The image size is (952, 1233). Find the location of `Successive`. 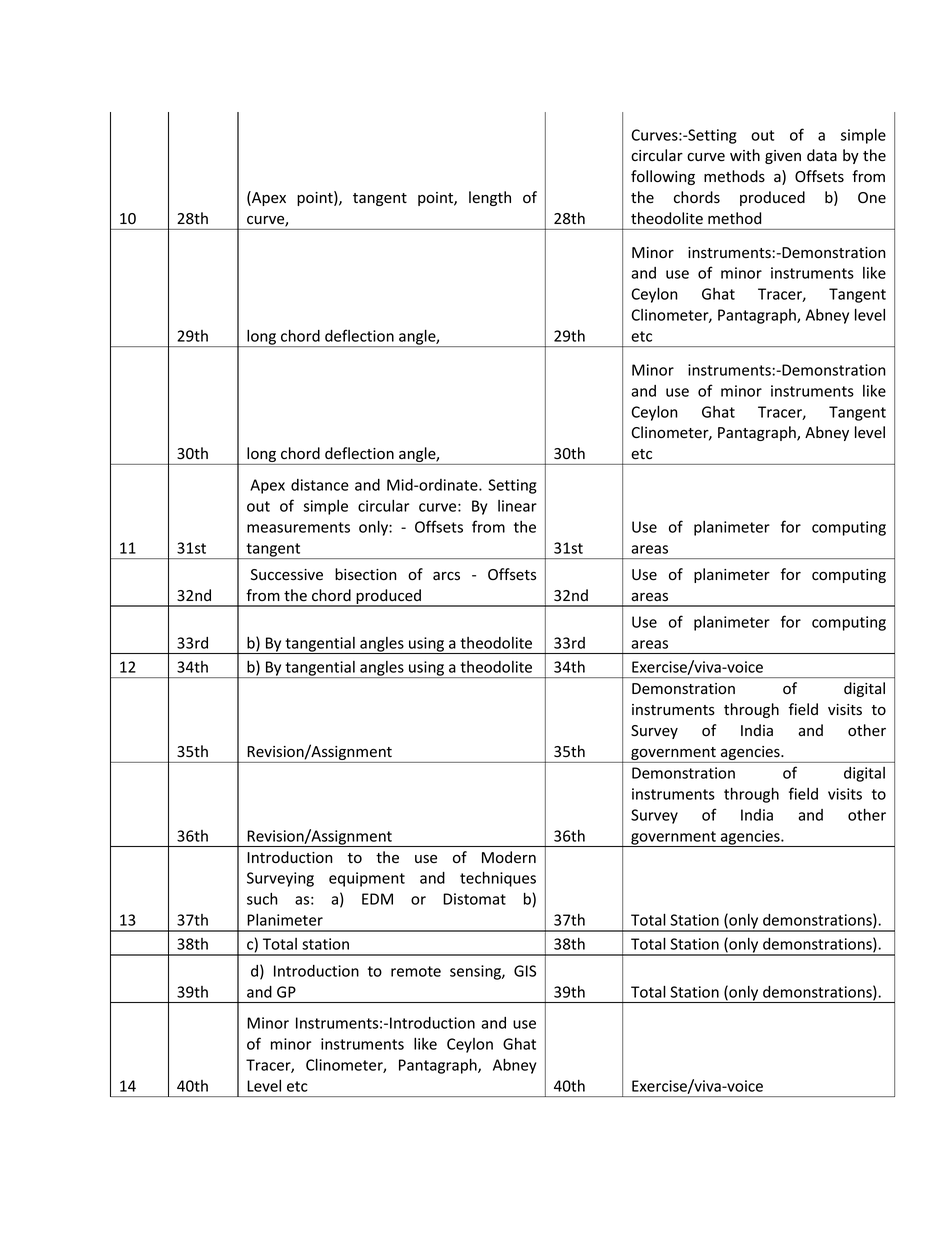

Successive is located at coordinates (287, 575).
